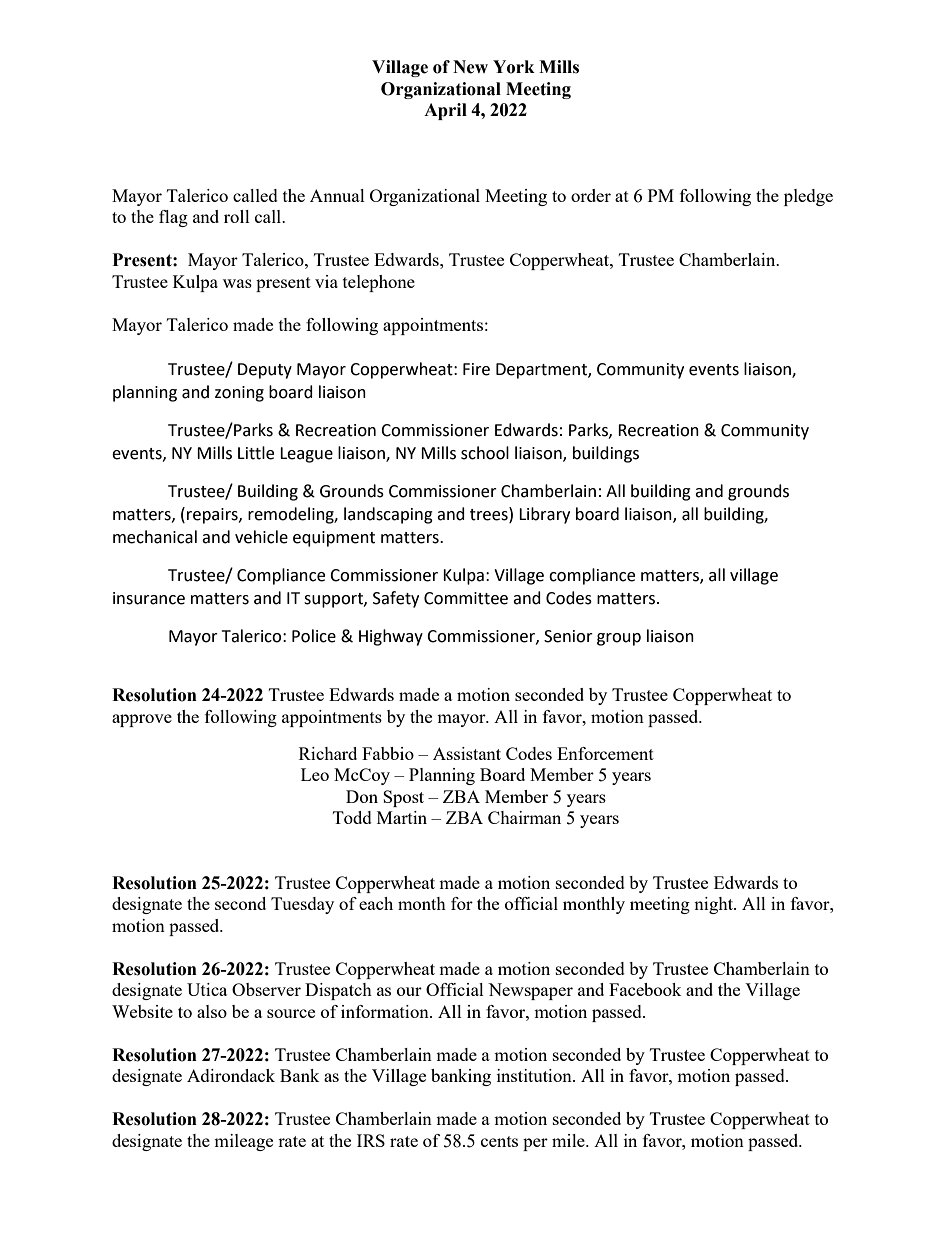  Describe the element at coordinates (256, 453) in the image. I see `Little` at that location.
